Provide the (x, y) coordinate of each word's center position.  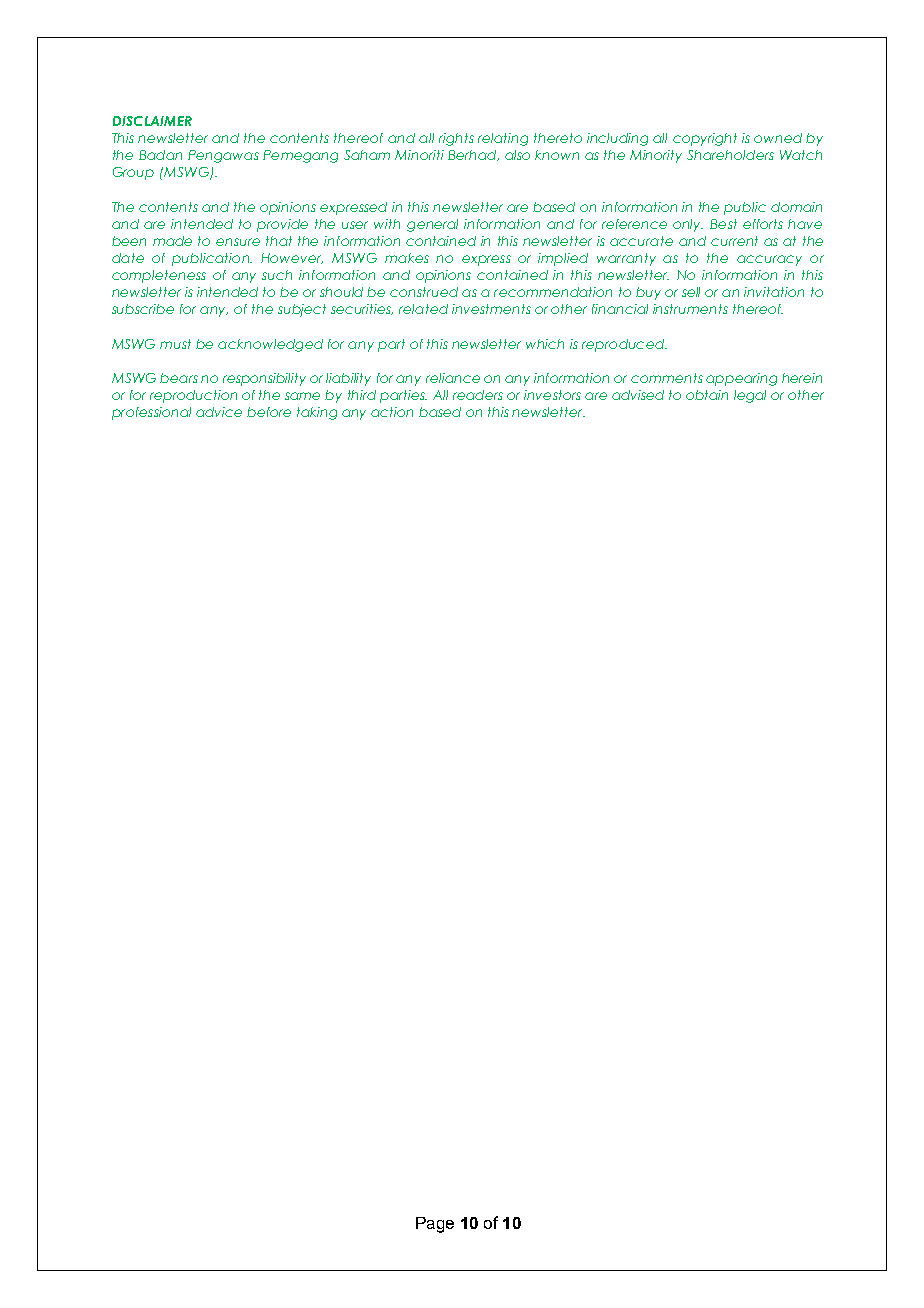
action (392, 412)
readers (478, 395)
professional (151, 413)
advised (638, 395)
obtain (707, 395)
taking (317, 413)
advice (219, 412)
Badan (160, 155)
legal (750, 396)
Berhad (473, 155)
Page (435, 1225)
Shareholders (730, 155)
